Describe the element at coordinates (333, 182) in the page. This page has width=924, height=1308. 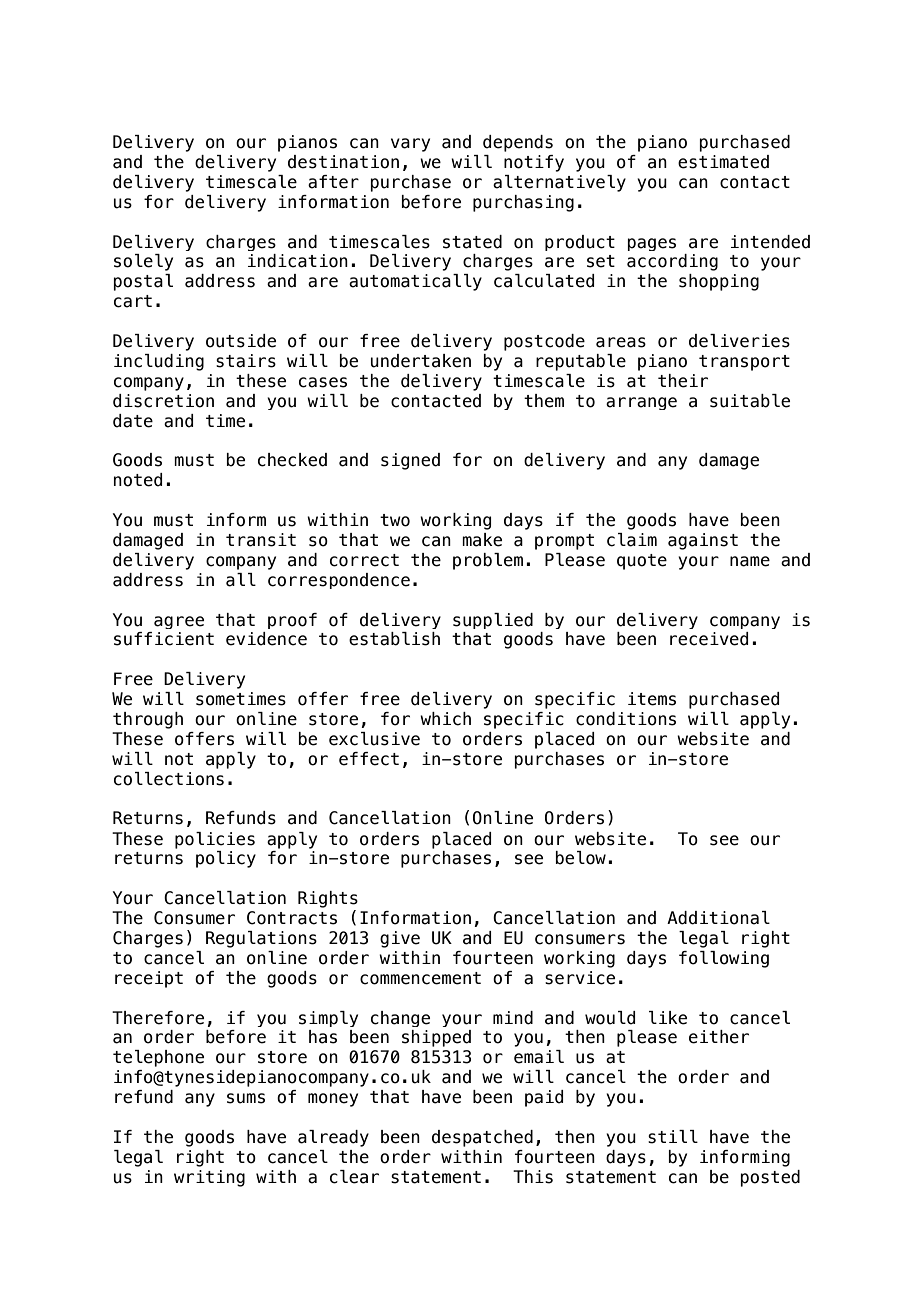
I see `after` at that location.
